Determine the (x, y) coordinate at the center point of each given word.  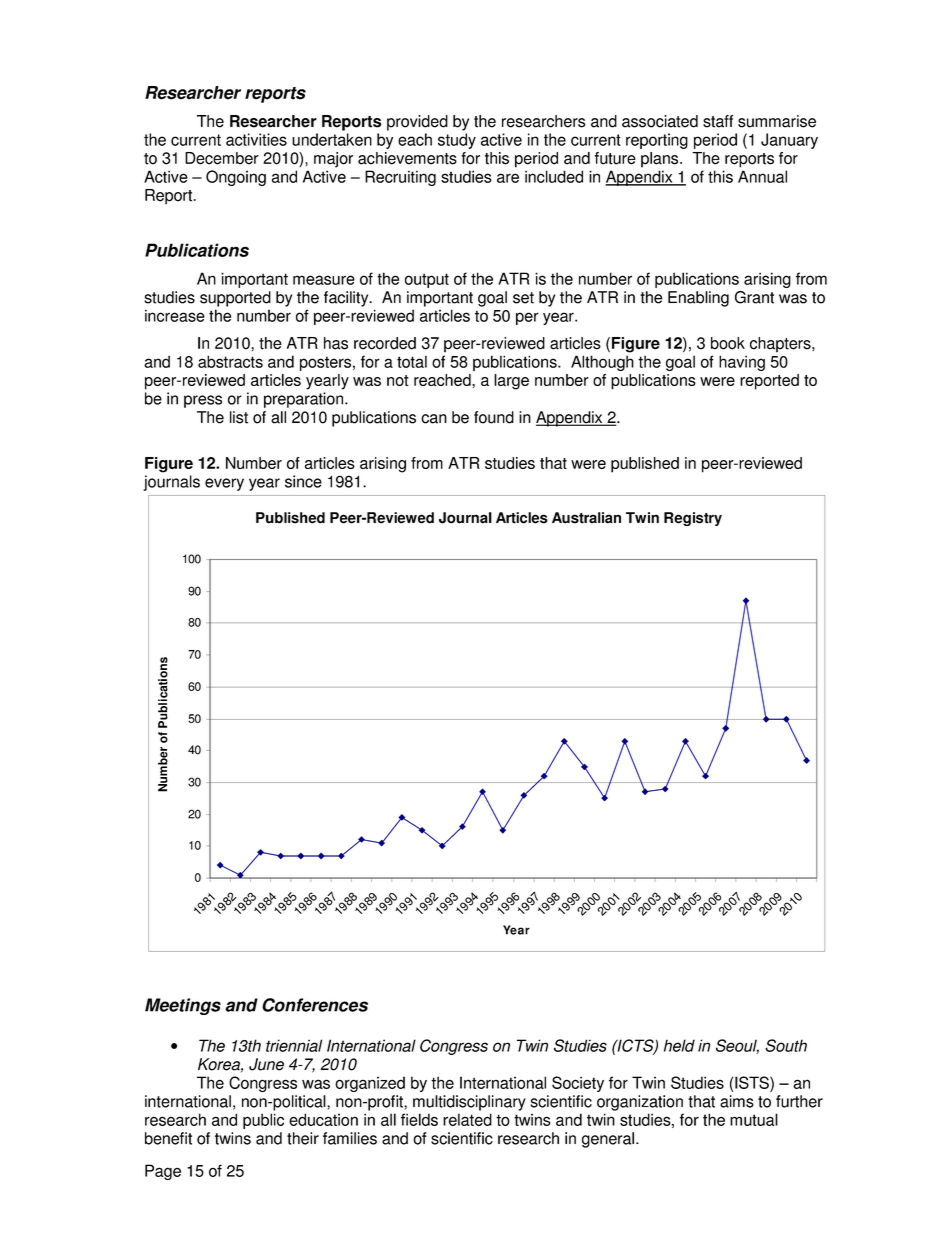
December (222, 158)
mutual (754, 1119)
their (303, 1138)
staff (718, 121)
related (467, 1119)
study (457, 141)
